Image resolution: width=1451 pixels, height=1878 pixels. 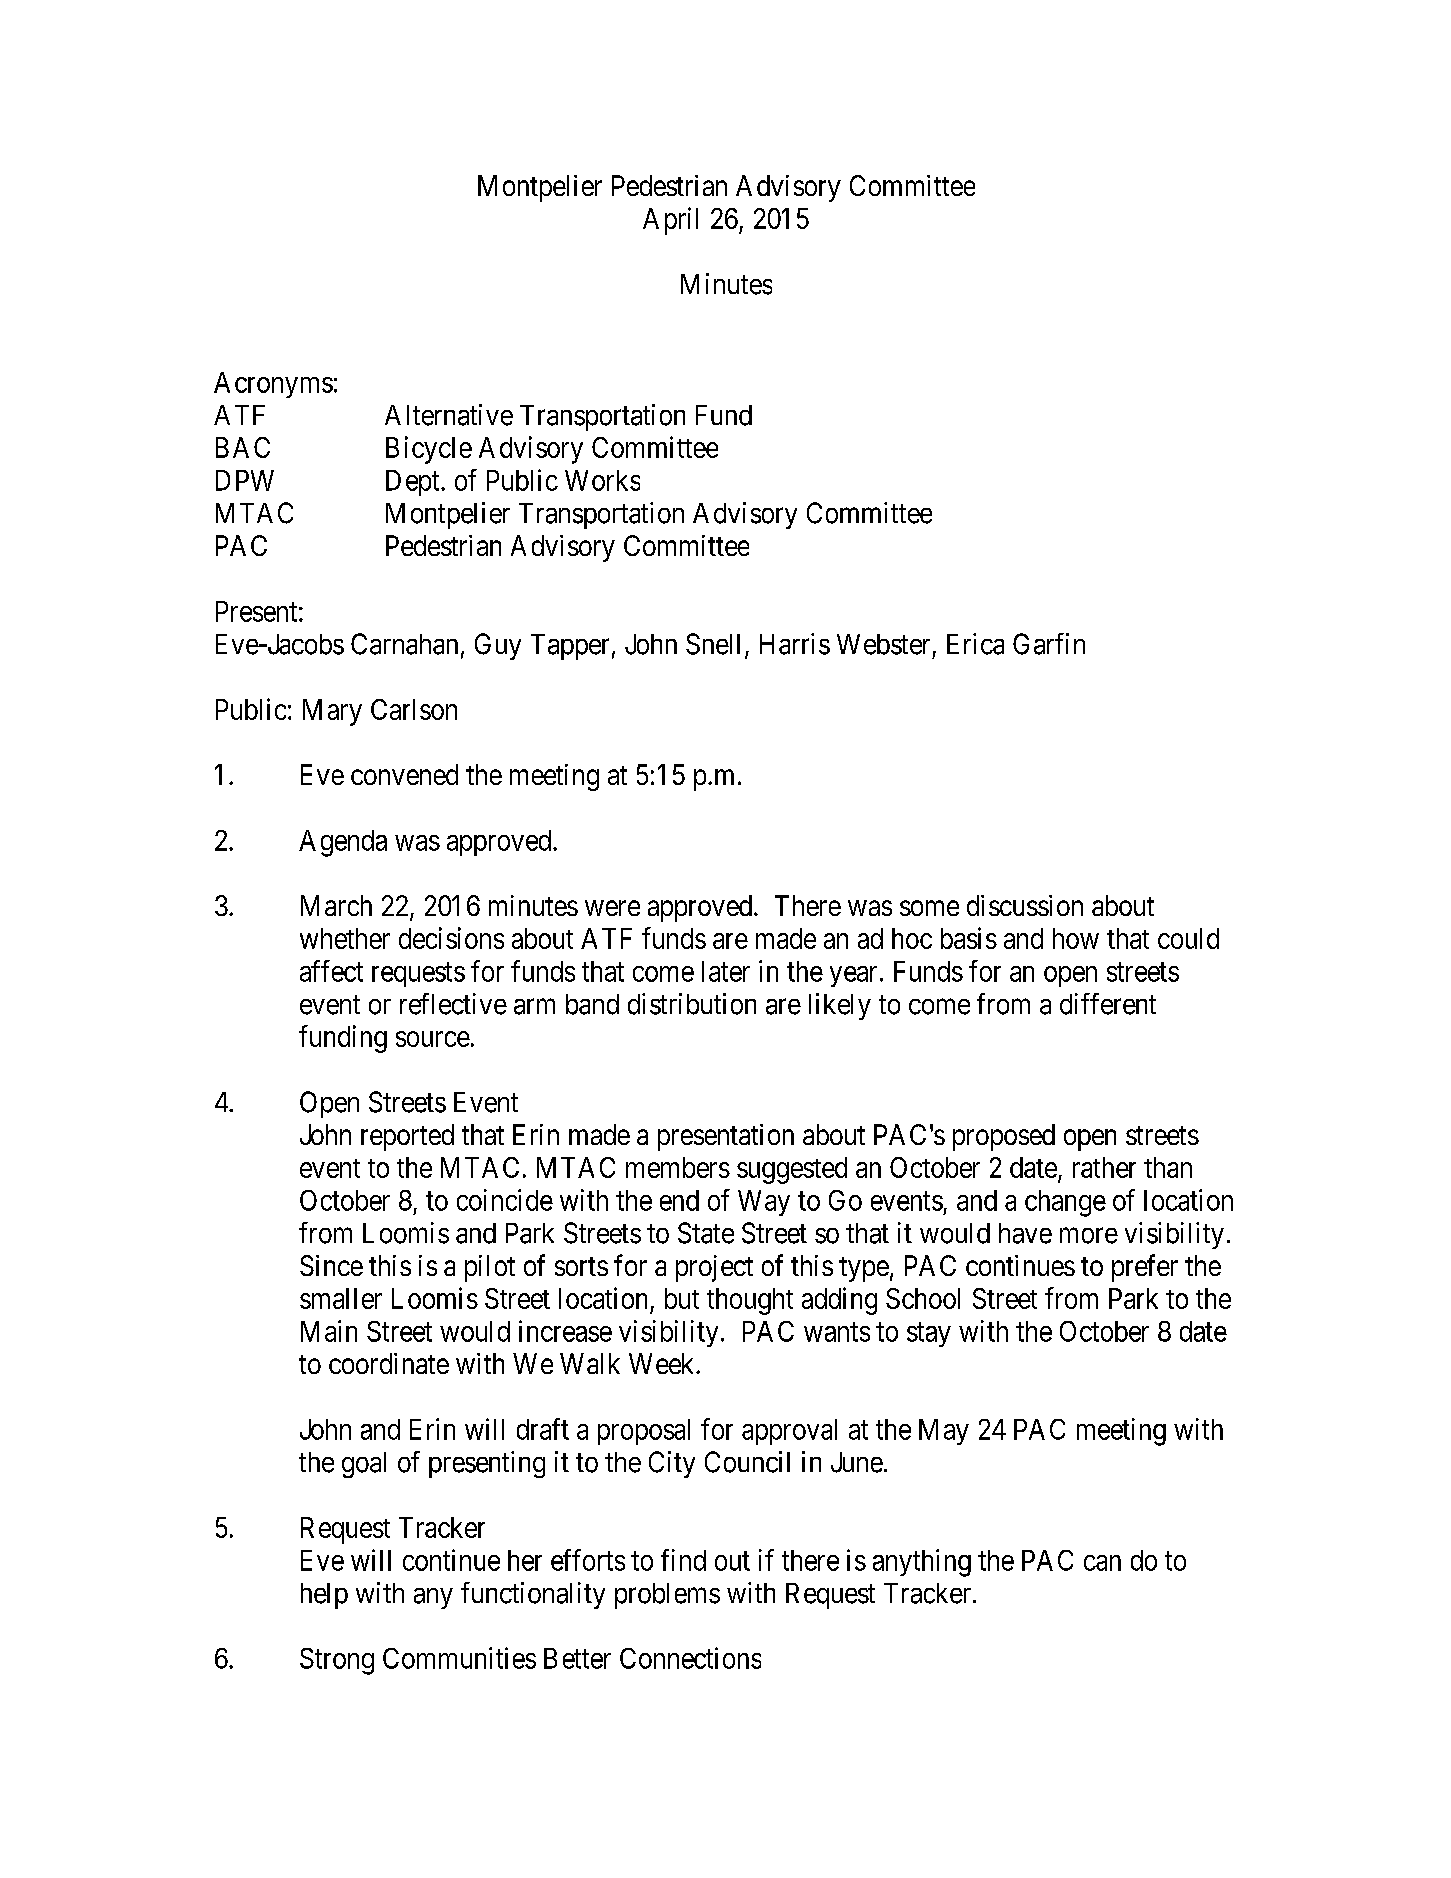 What do you see at coordinates (449, 415) in the screenshot?
I see `Alternative` at bounding box center [449, 415].
